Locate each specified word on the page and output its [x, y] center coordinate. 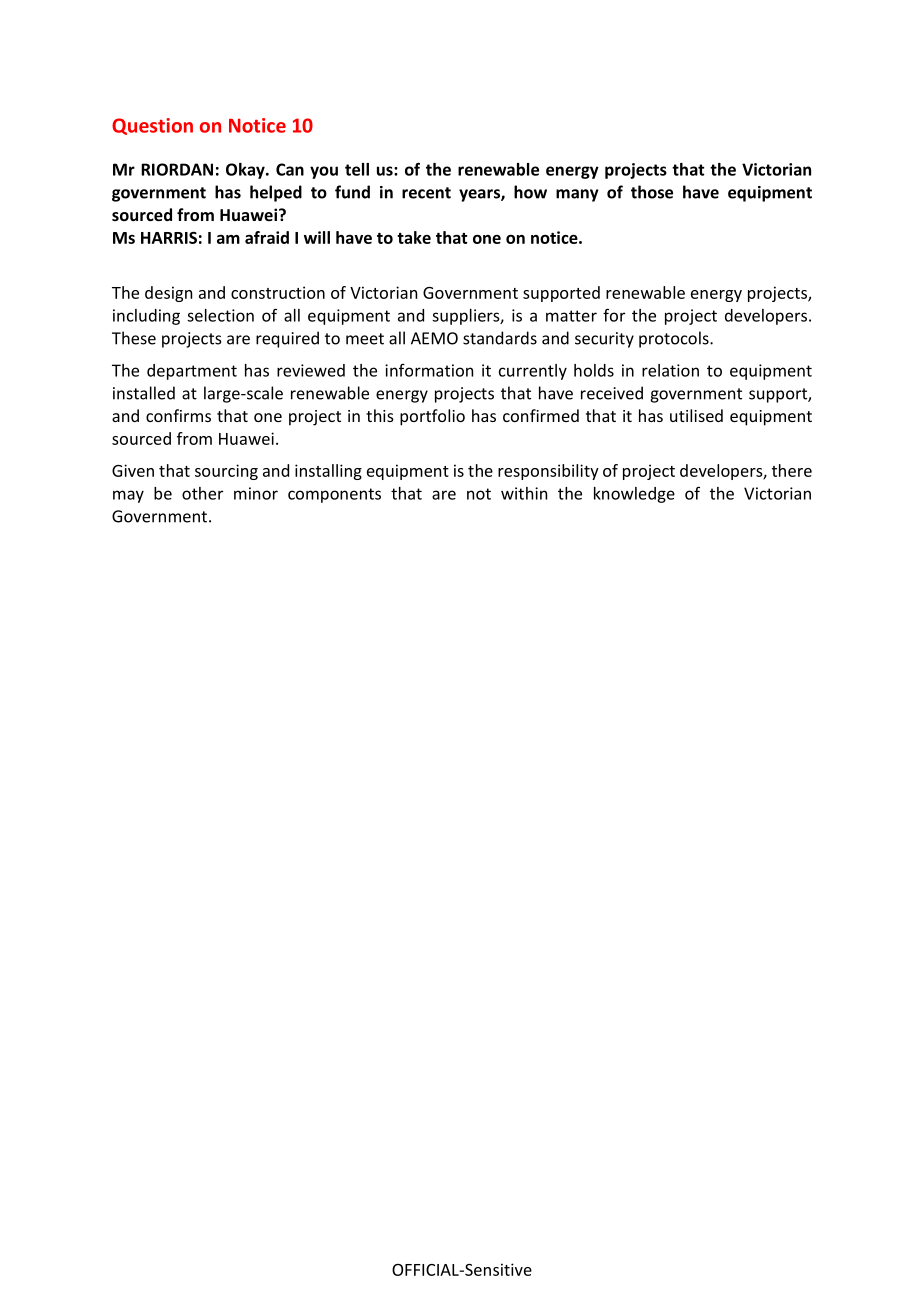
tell [357, 169]
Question [152, 126]
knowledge [634, 495]
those [652, 192]
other [202, 493]
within [524, 493]
